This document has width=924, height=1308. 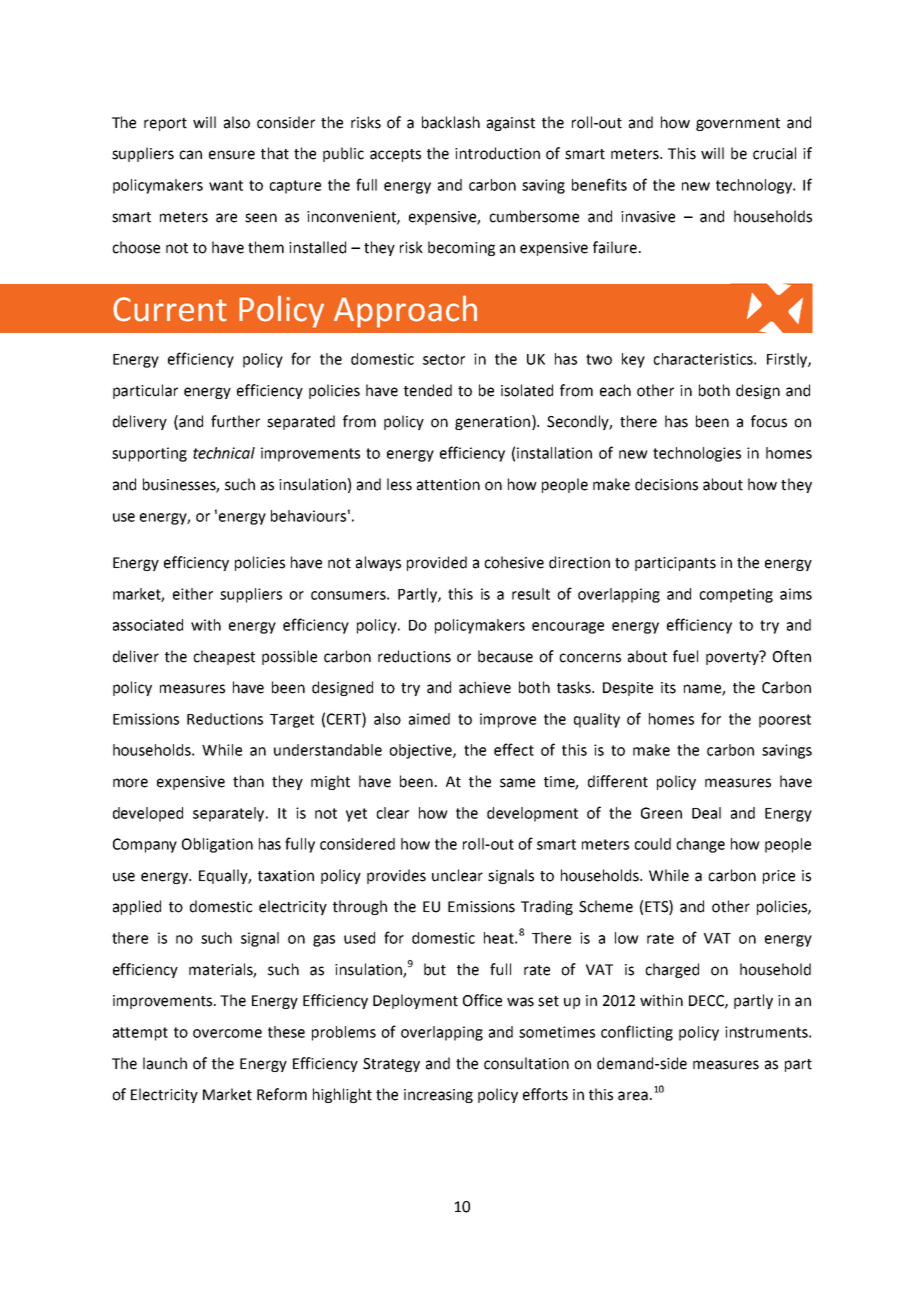 I want to click on technologies, so click(x=697, y=454).
